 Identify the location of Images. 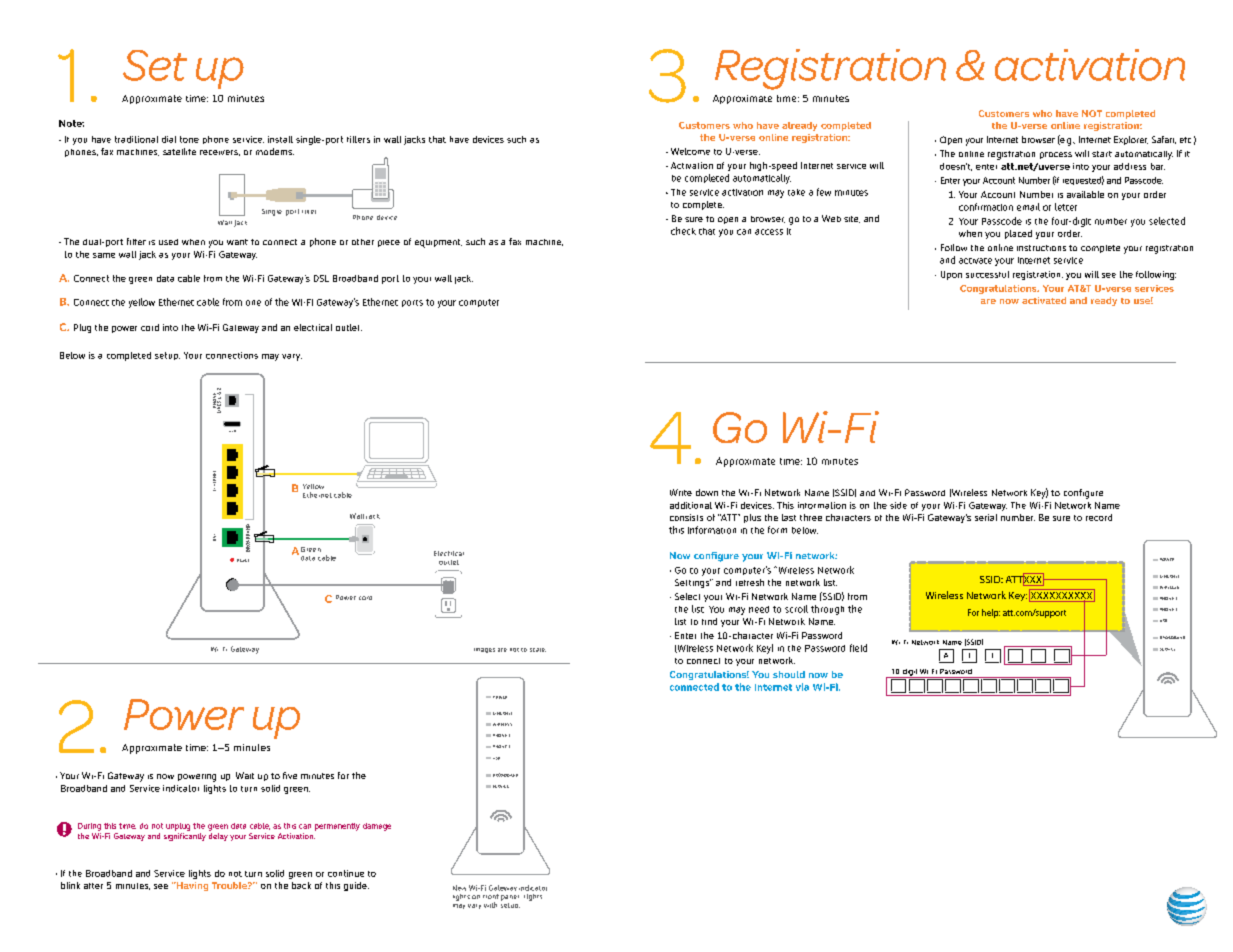
(484, 650).
